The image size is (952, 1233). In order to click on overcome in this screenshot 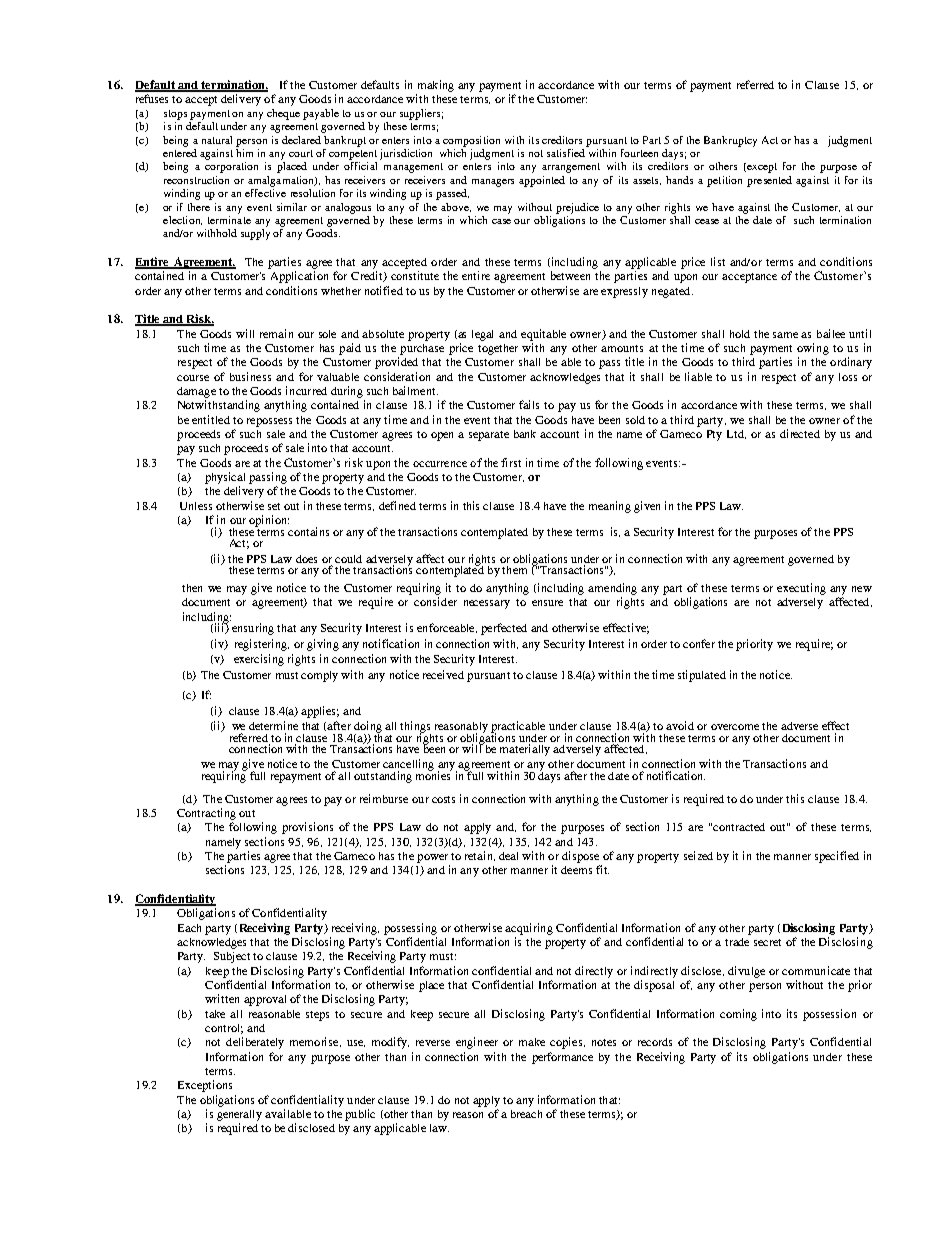, I will do `click(735, 727)`.
